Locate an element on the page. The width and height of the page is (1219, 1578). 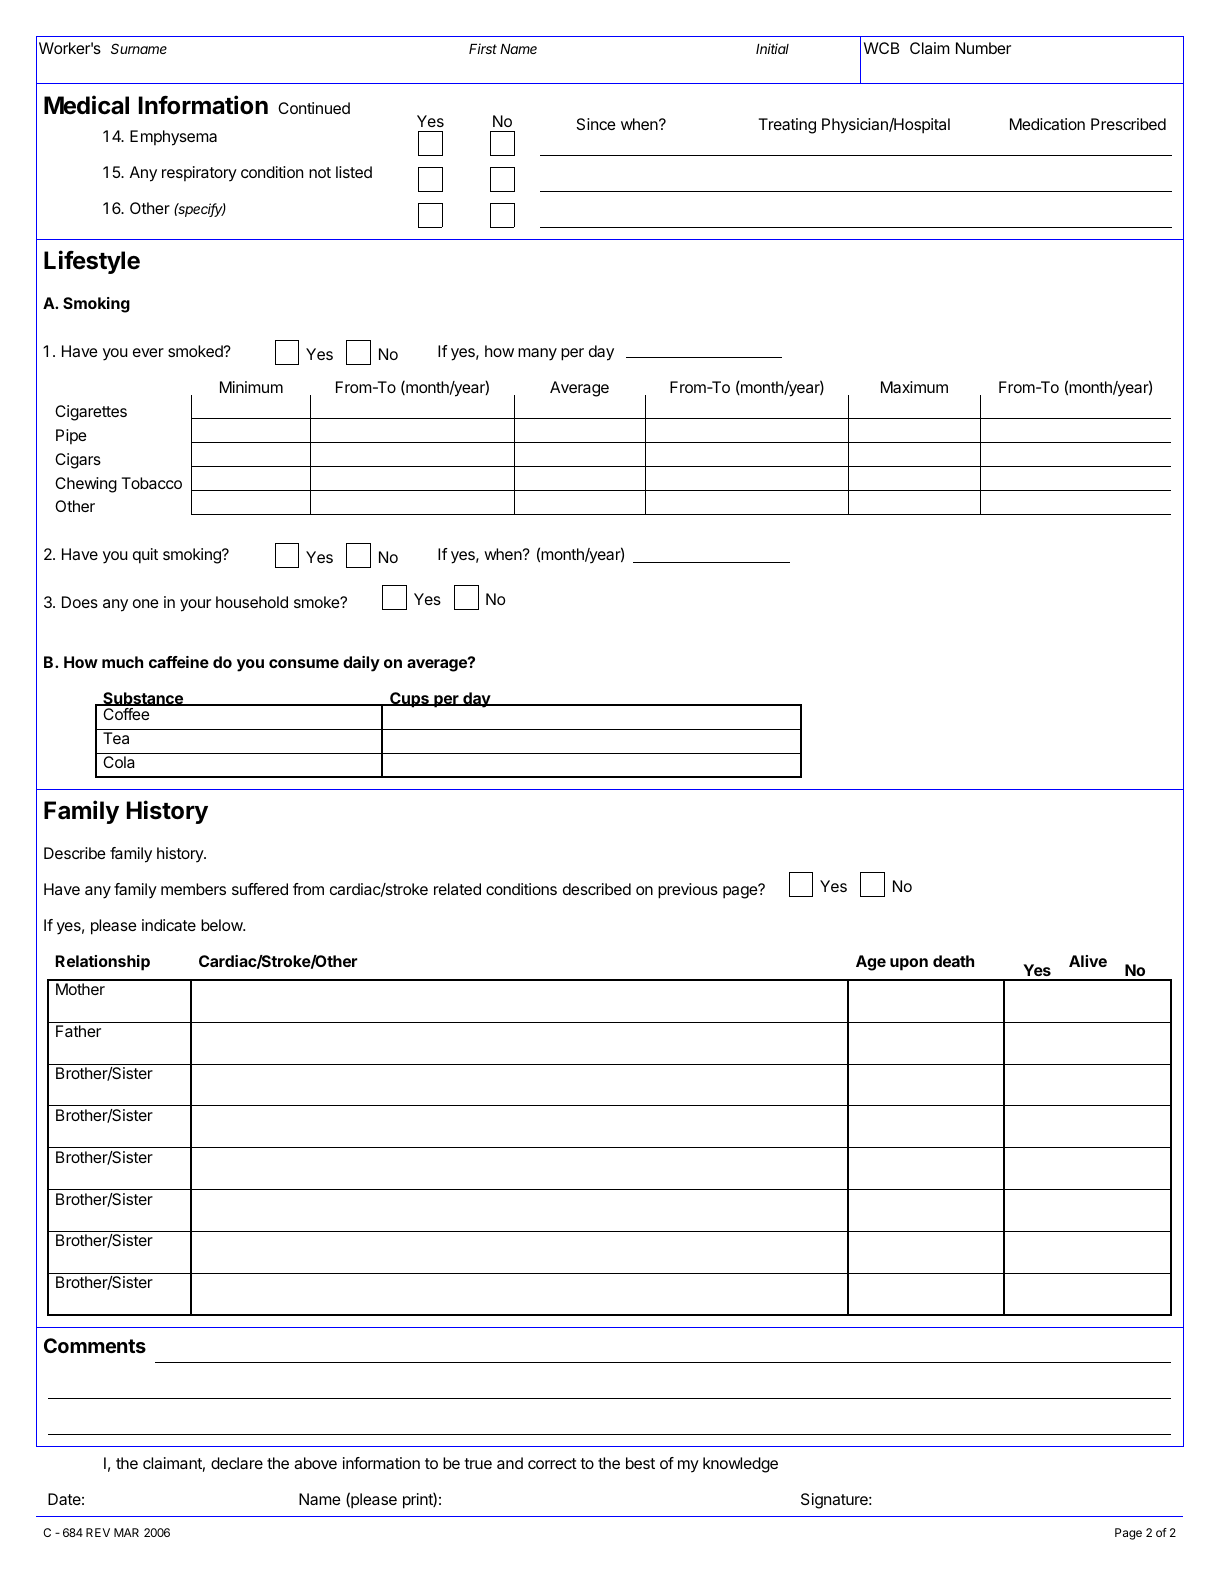
related is located at coordinates (457, 889).
